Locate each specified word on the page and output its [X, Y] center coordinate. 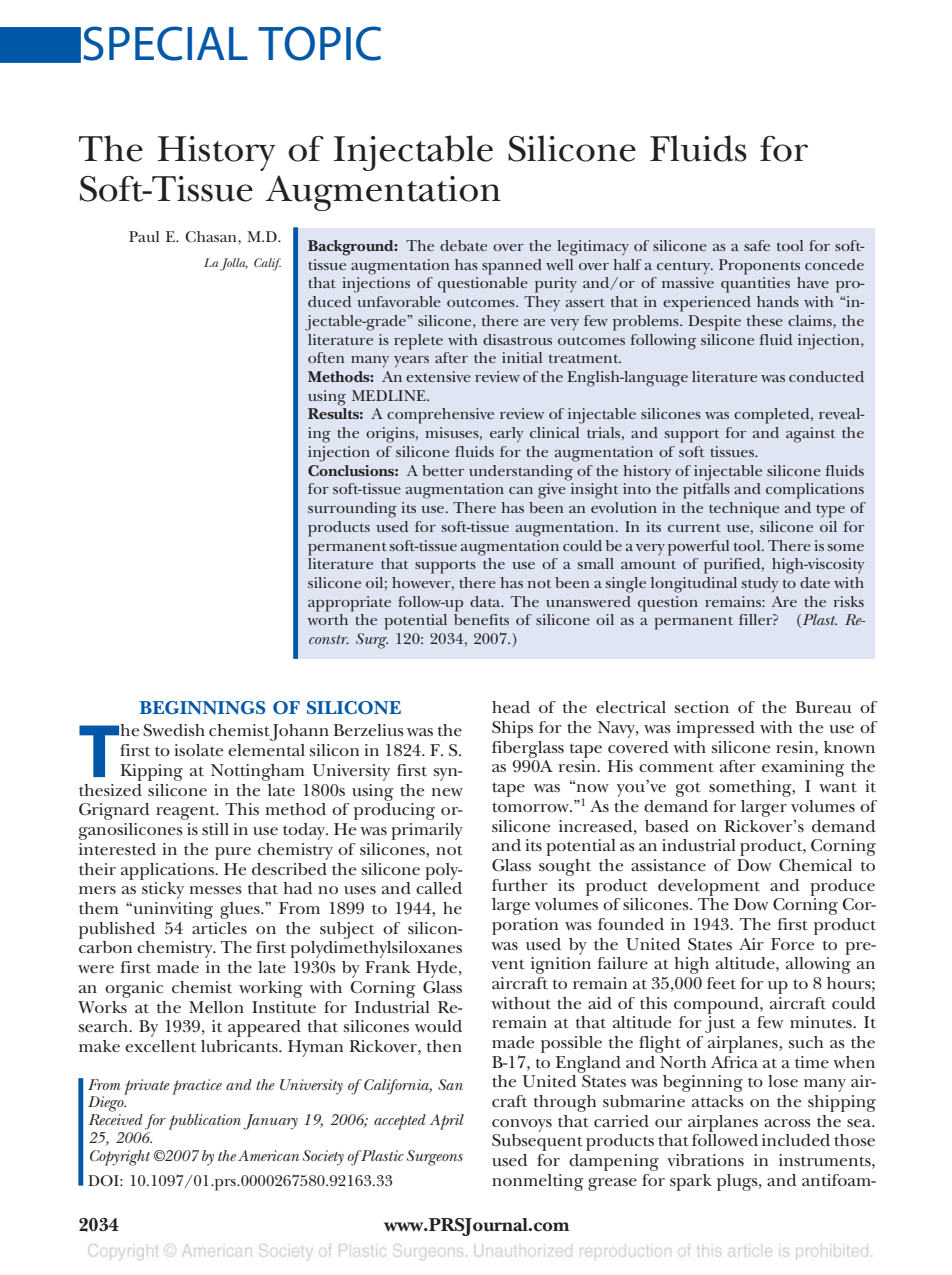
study [760, 585]
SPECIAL [165, 43]
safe [757, 245]
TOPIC [319, 43]
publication [205, 1122]
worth [327, 619]
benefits [481, 619]
